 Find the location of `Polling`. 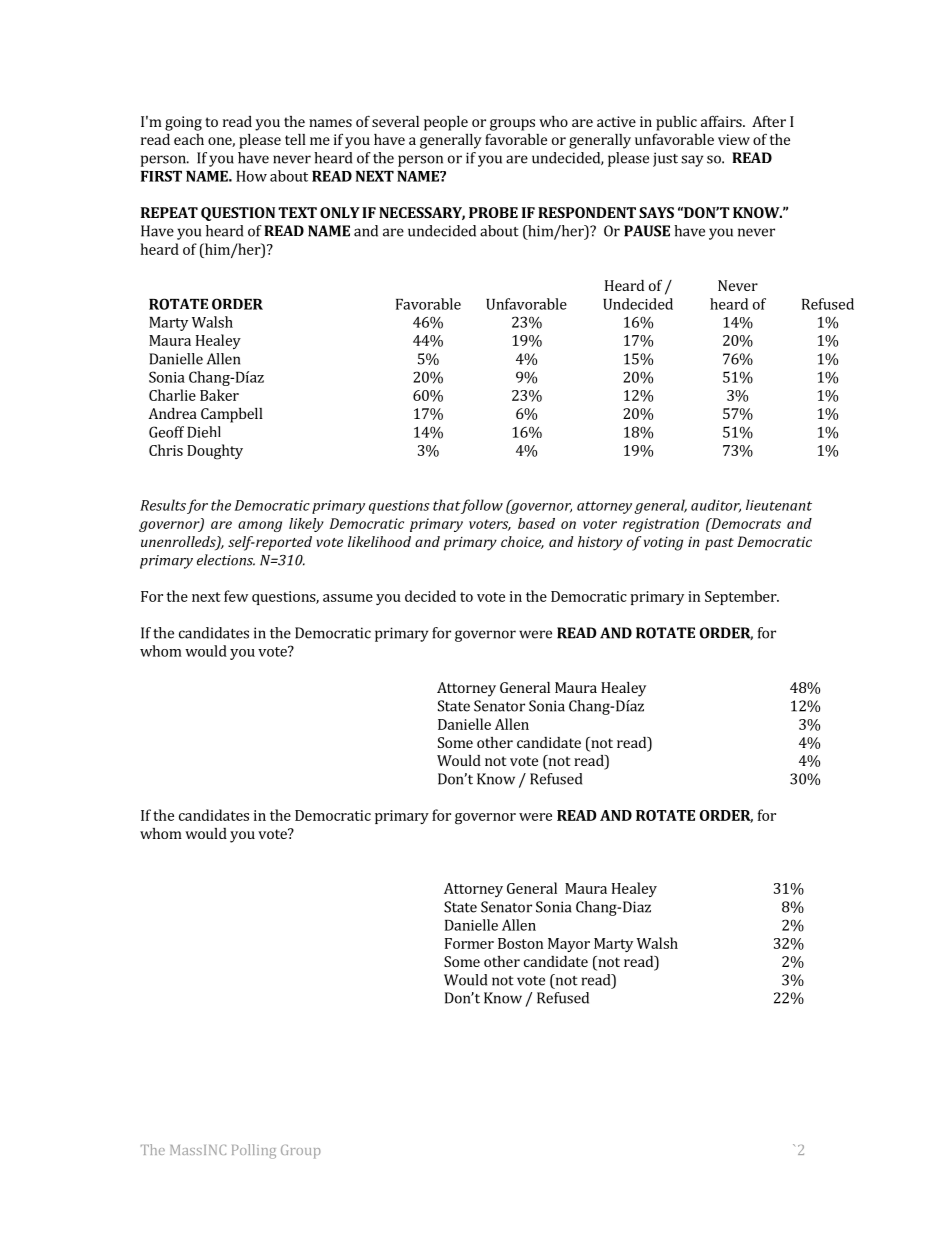

Polling is located at coordinates (254, 1151).
